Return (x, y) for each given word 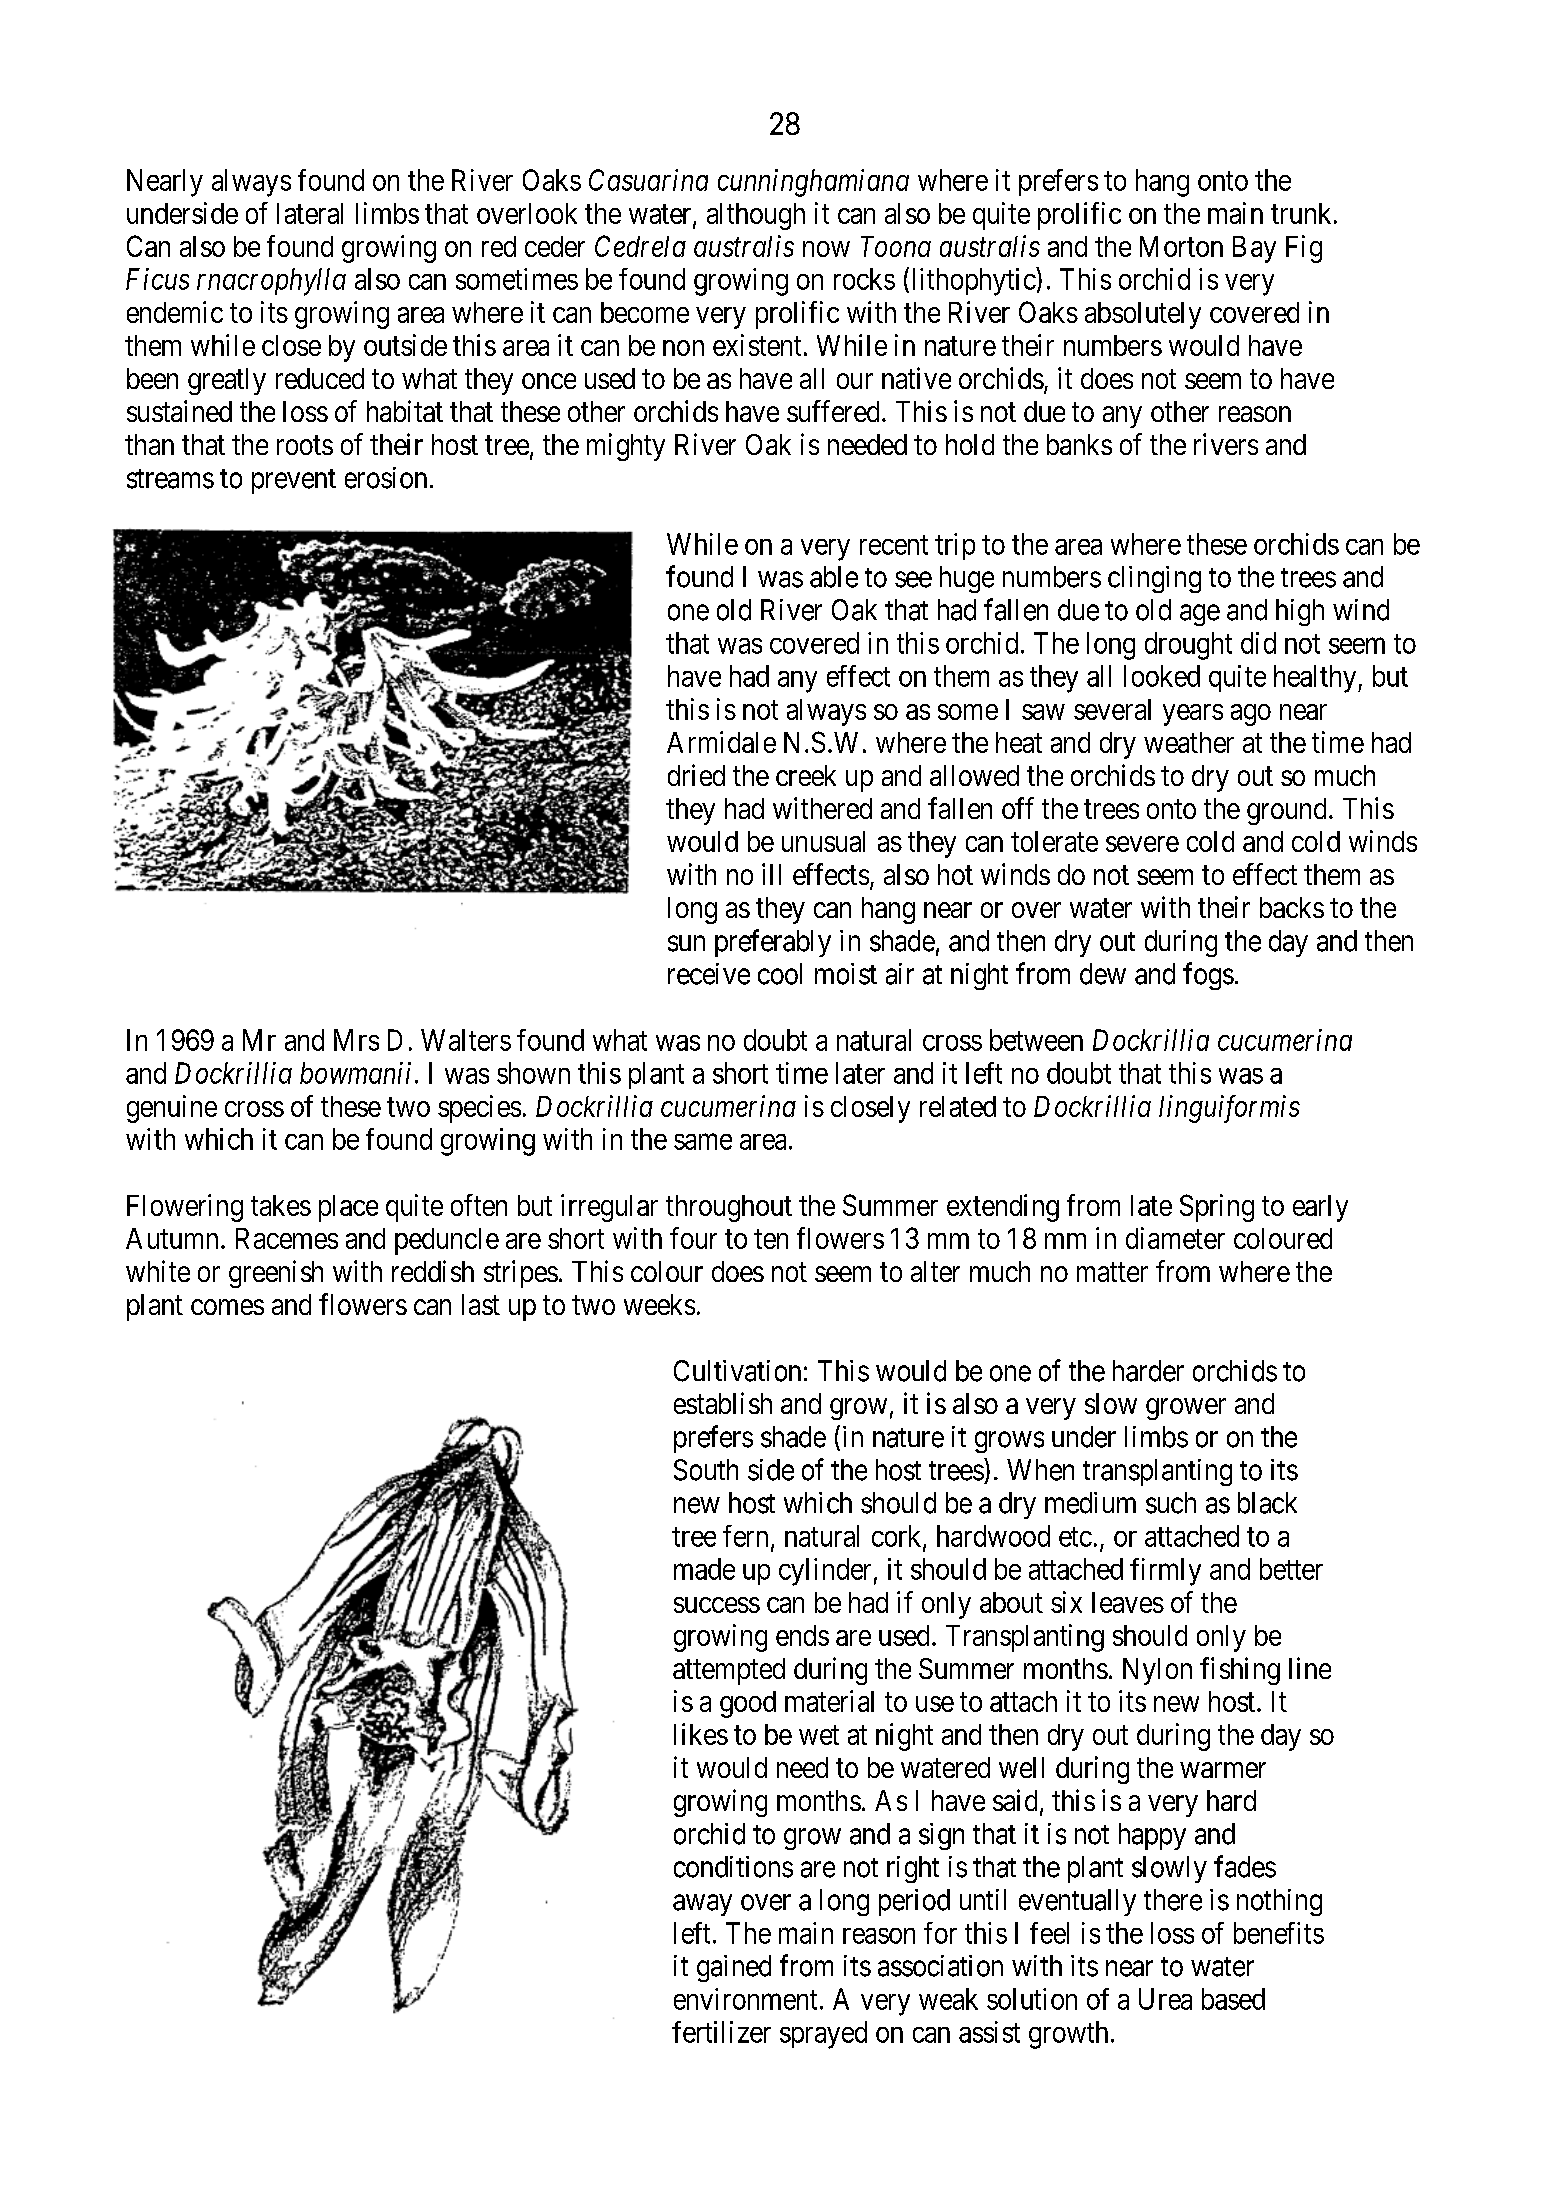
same (703, 1142)
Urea (1165, 1999)
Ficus (157, 279)
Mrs (356, 1040)
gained (734, 1968)
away (702, 1905)
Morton (1181, 246)
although (756, 216)
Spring (1217, 1208)
